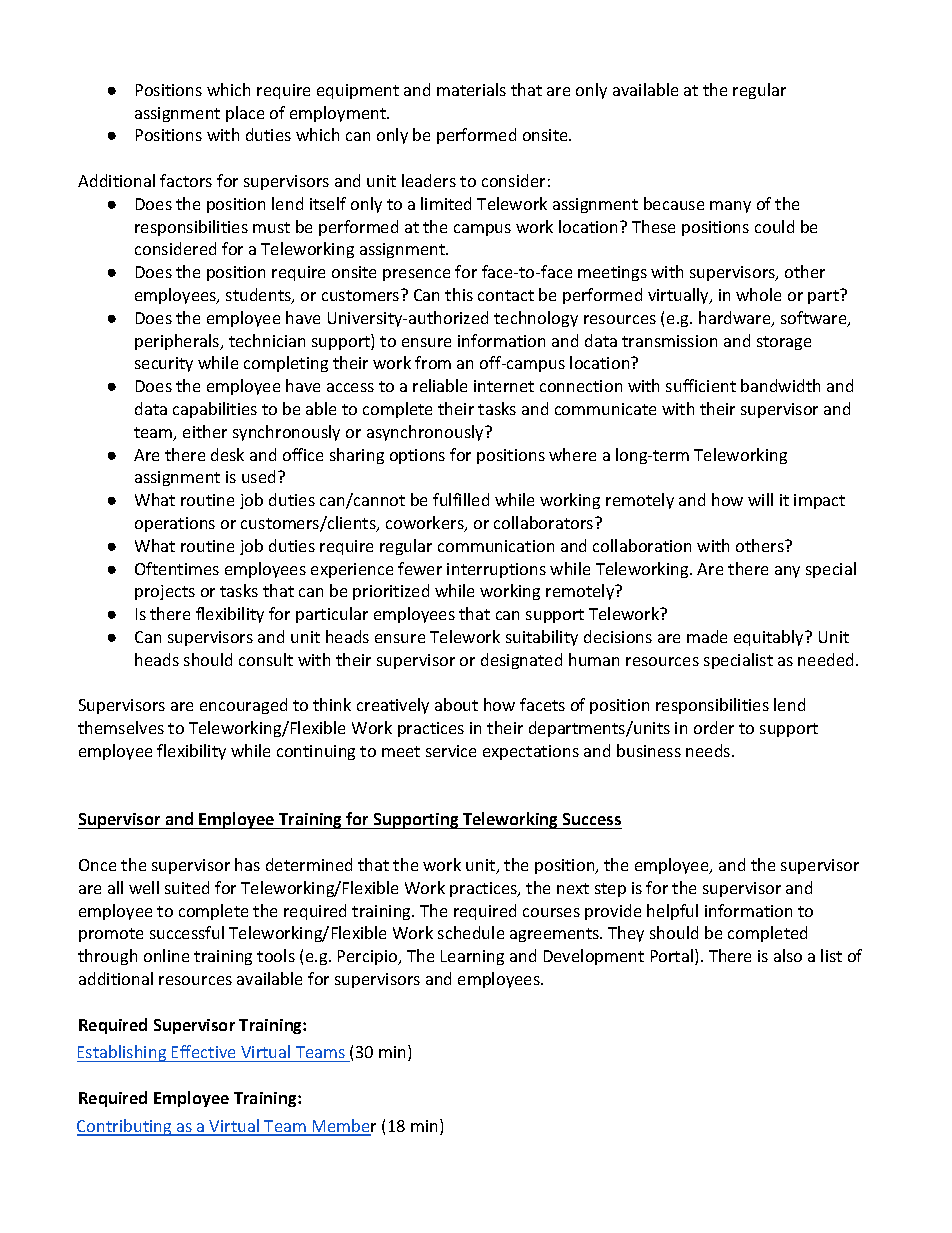 The width and height of the screenshot is (952, 1233). What do you see at coordinates (788, 955) in the screenshot?
I see `also` at bounding box center [788, 955].
